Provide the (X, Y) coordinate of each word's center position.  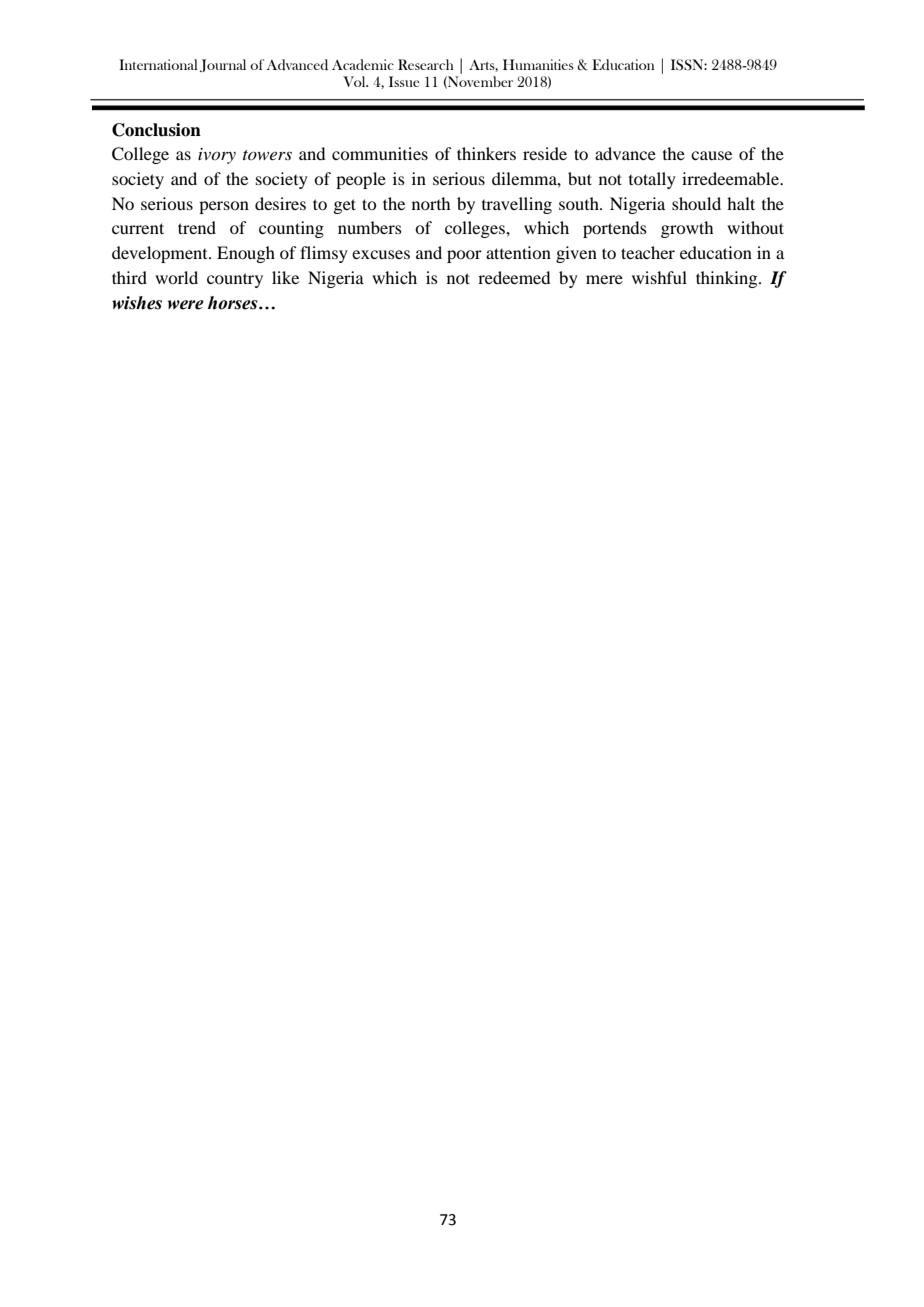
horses (234, 303)
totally (652, 180)
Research (426, 64)
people (361, 180)
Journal (223, 65)
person (224, 207)
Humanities (538, 64)
